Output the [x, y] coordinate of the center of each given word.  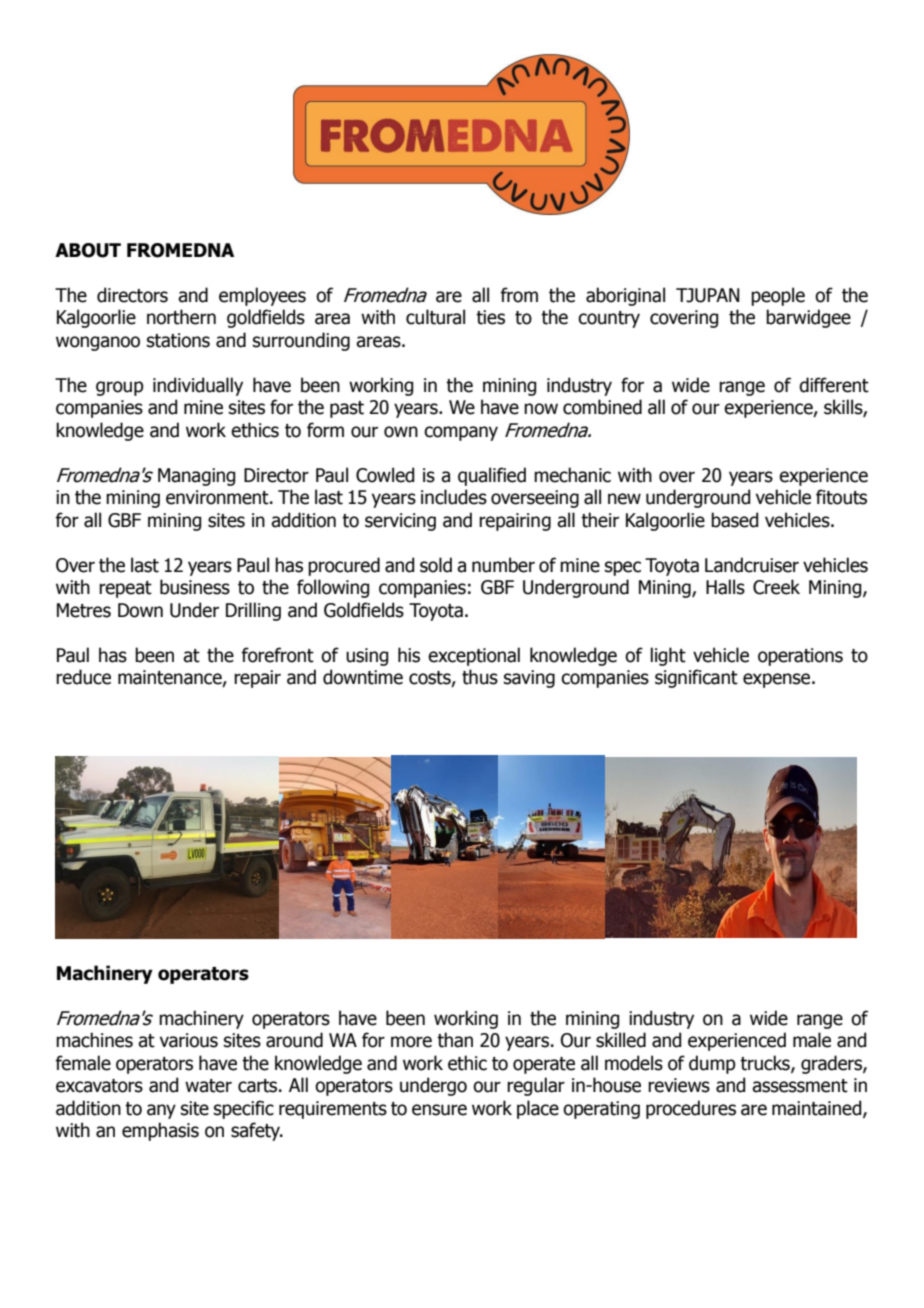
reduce [83, 677]
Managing [196, 477]
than [455, 1040]
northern [181, 317]
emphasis [160, 1131]
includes [454, 497]
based [734, 520]
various [189, 1040]
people [778, 296]
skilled [621, 1040]
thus [480, 677]
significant [696, 678]
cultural [435, 317]
